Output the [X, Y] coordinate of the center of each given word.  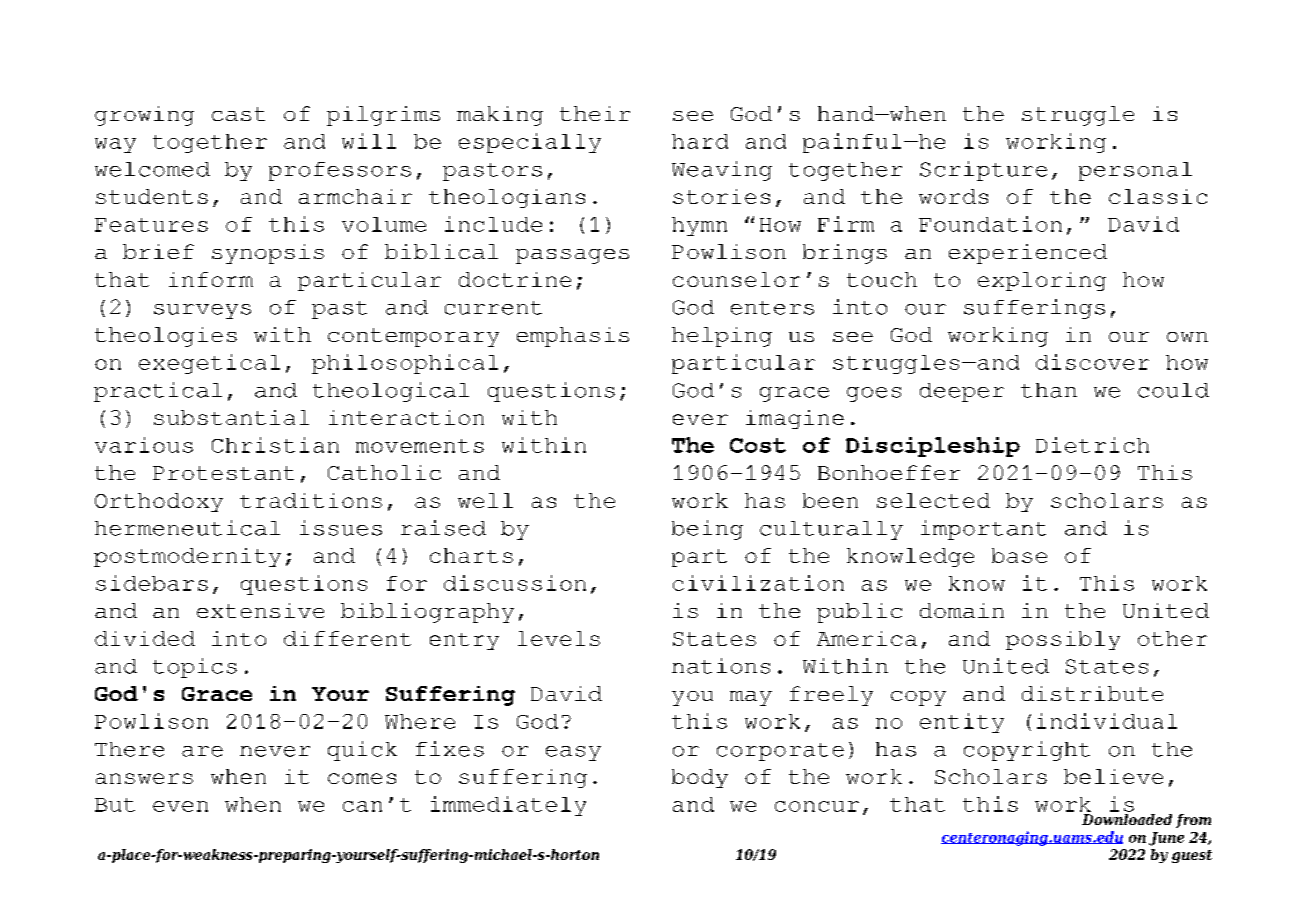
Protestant [223, 473]
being [707, 530]
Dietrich [1092, 445]
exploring [1042, 281]
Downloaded [1126, 818]
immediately [508, 806]
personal [1135, 171]
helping [722, 337]
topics [195, 668]
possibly [1063, 640]
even [180, 806]
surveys [202, 311]
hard [700, 141]
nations [721, 666]
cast [238, 114]
